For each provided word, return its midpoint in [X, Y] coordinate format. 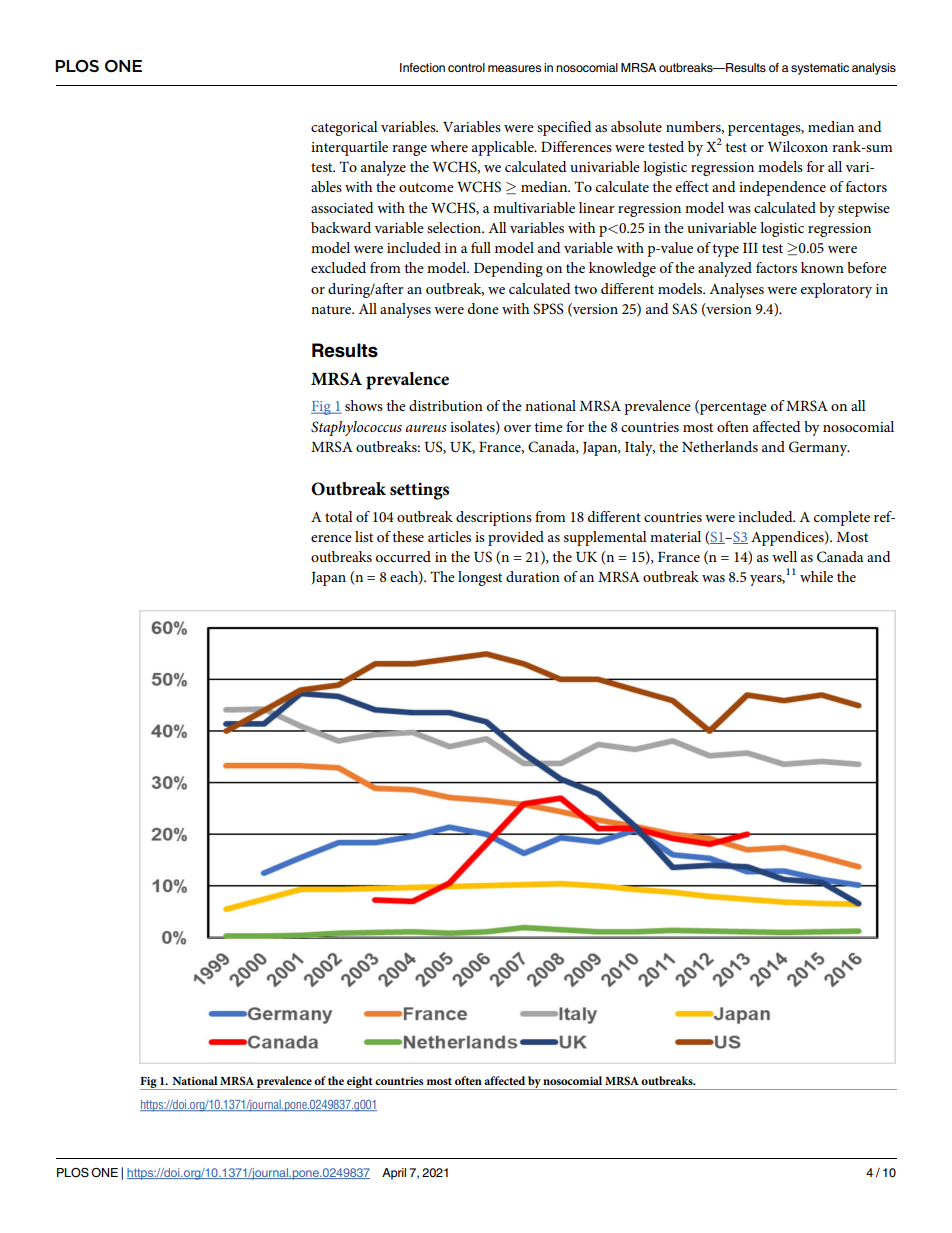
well [784, 556]
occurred [403, 556]
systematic [820, 69]
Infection [422, 67]
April [394, 1174]
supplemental [605, 538]
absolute [636, 126]
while [816, 576]
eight [360, 1083]
